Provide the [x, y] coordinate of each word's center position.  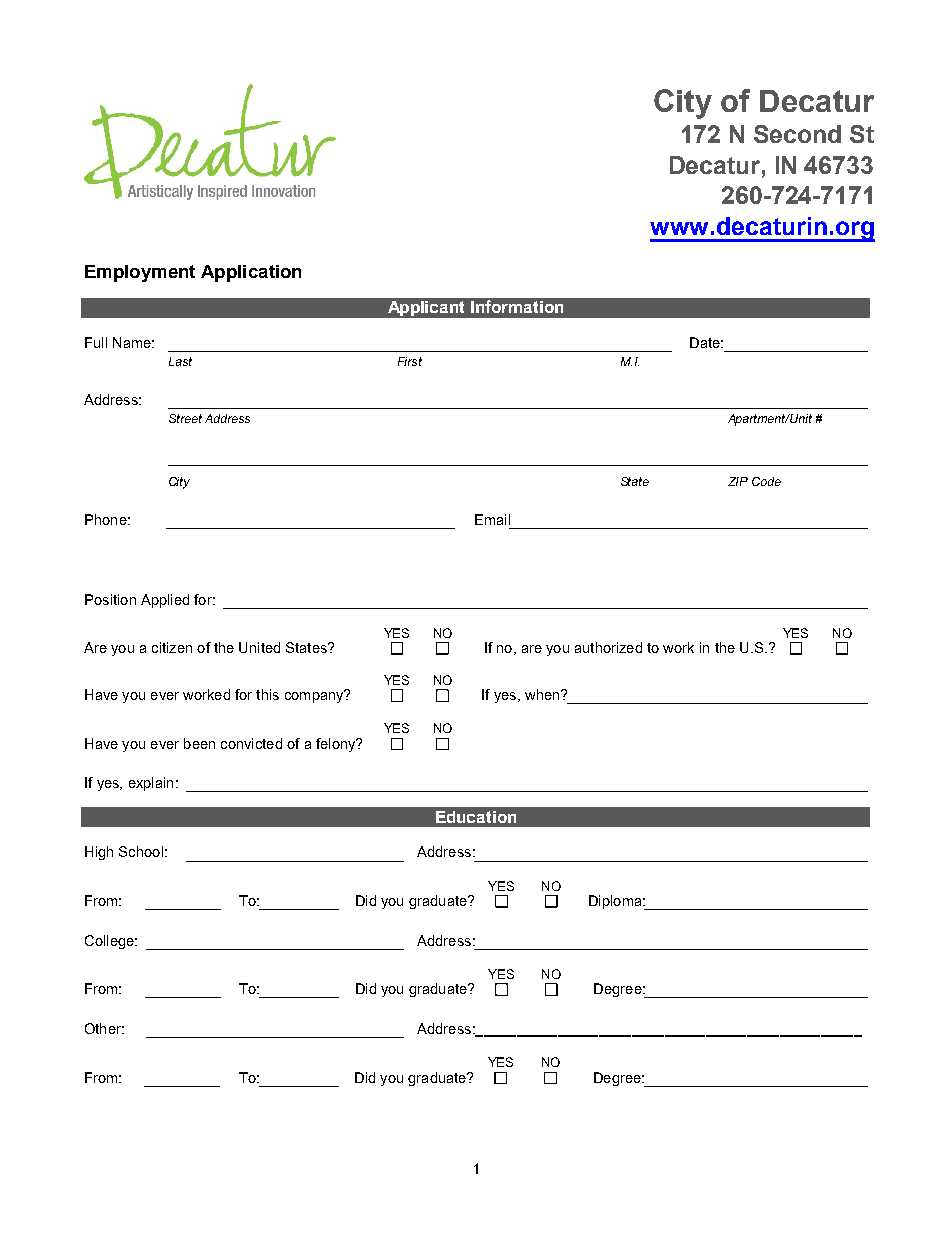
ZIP [738, 481]
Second [797, 134]
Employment [140, 273]
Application [251, 273]
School [141, 851]
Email [492, 519]
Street [185, 418]
